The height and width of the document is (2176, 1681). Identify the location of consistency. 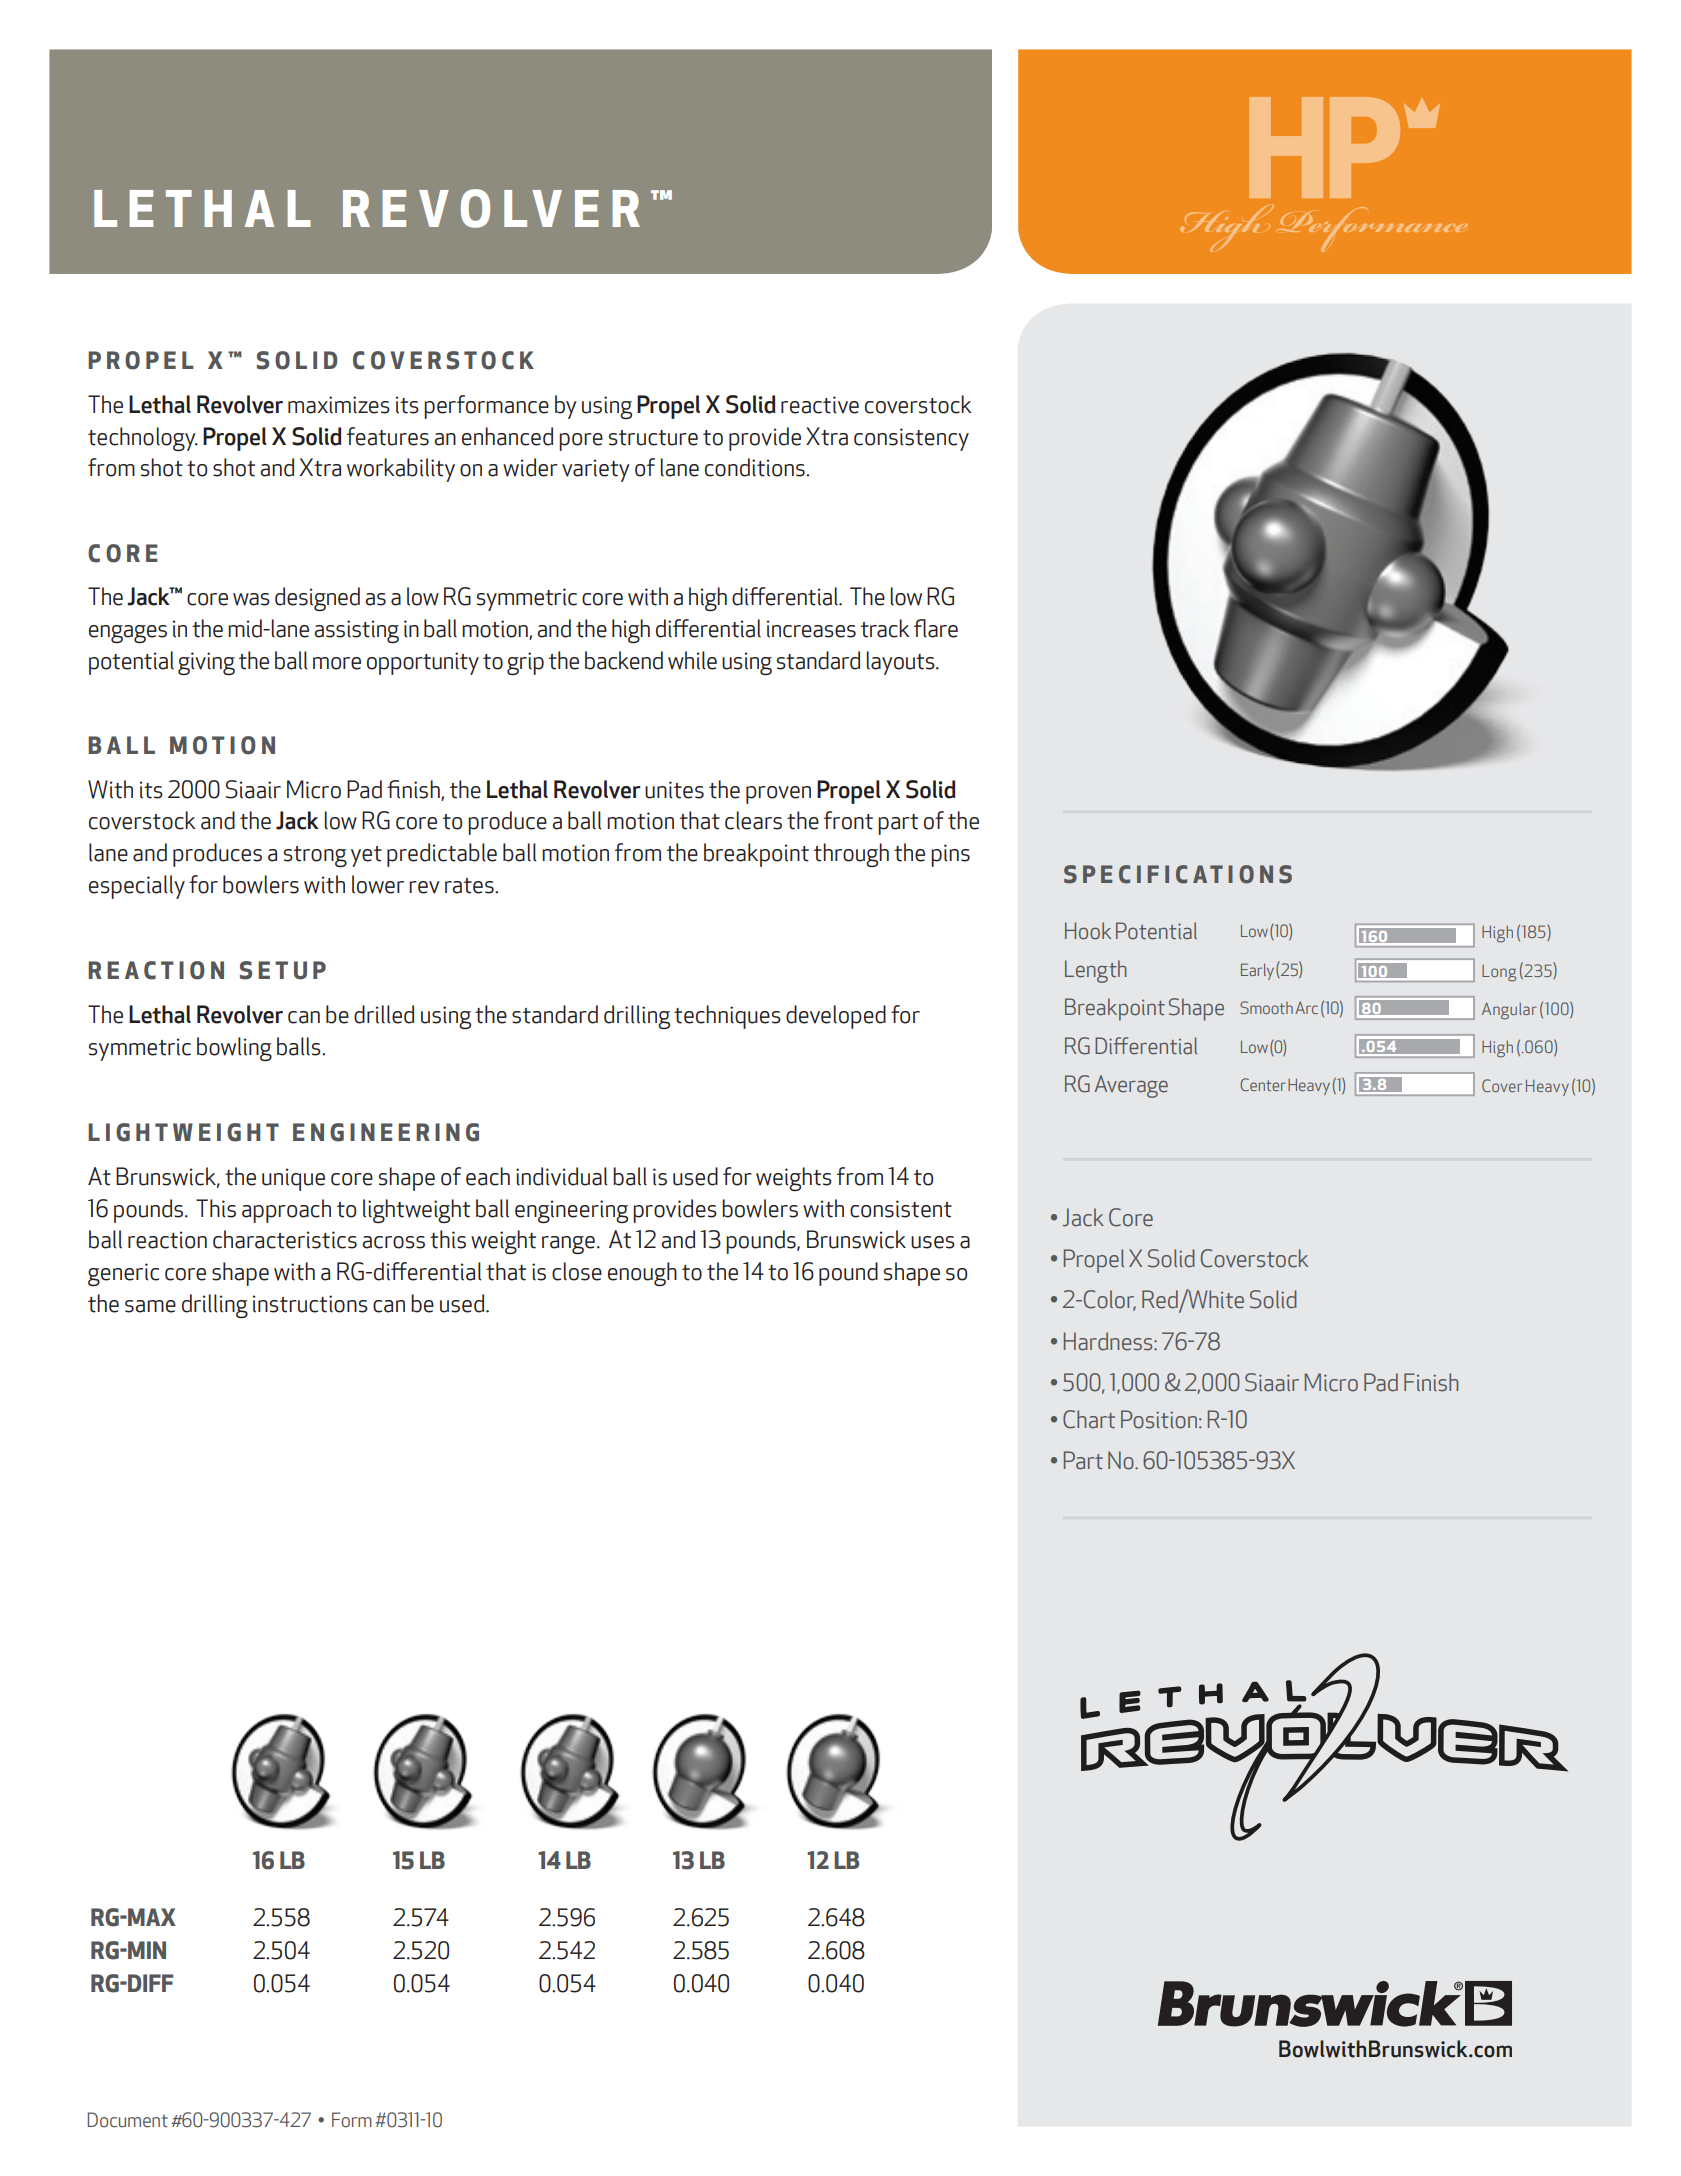
(911, 439).
